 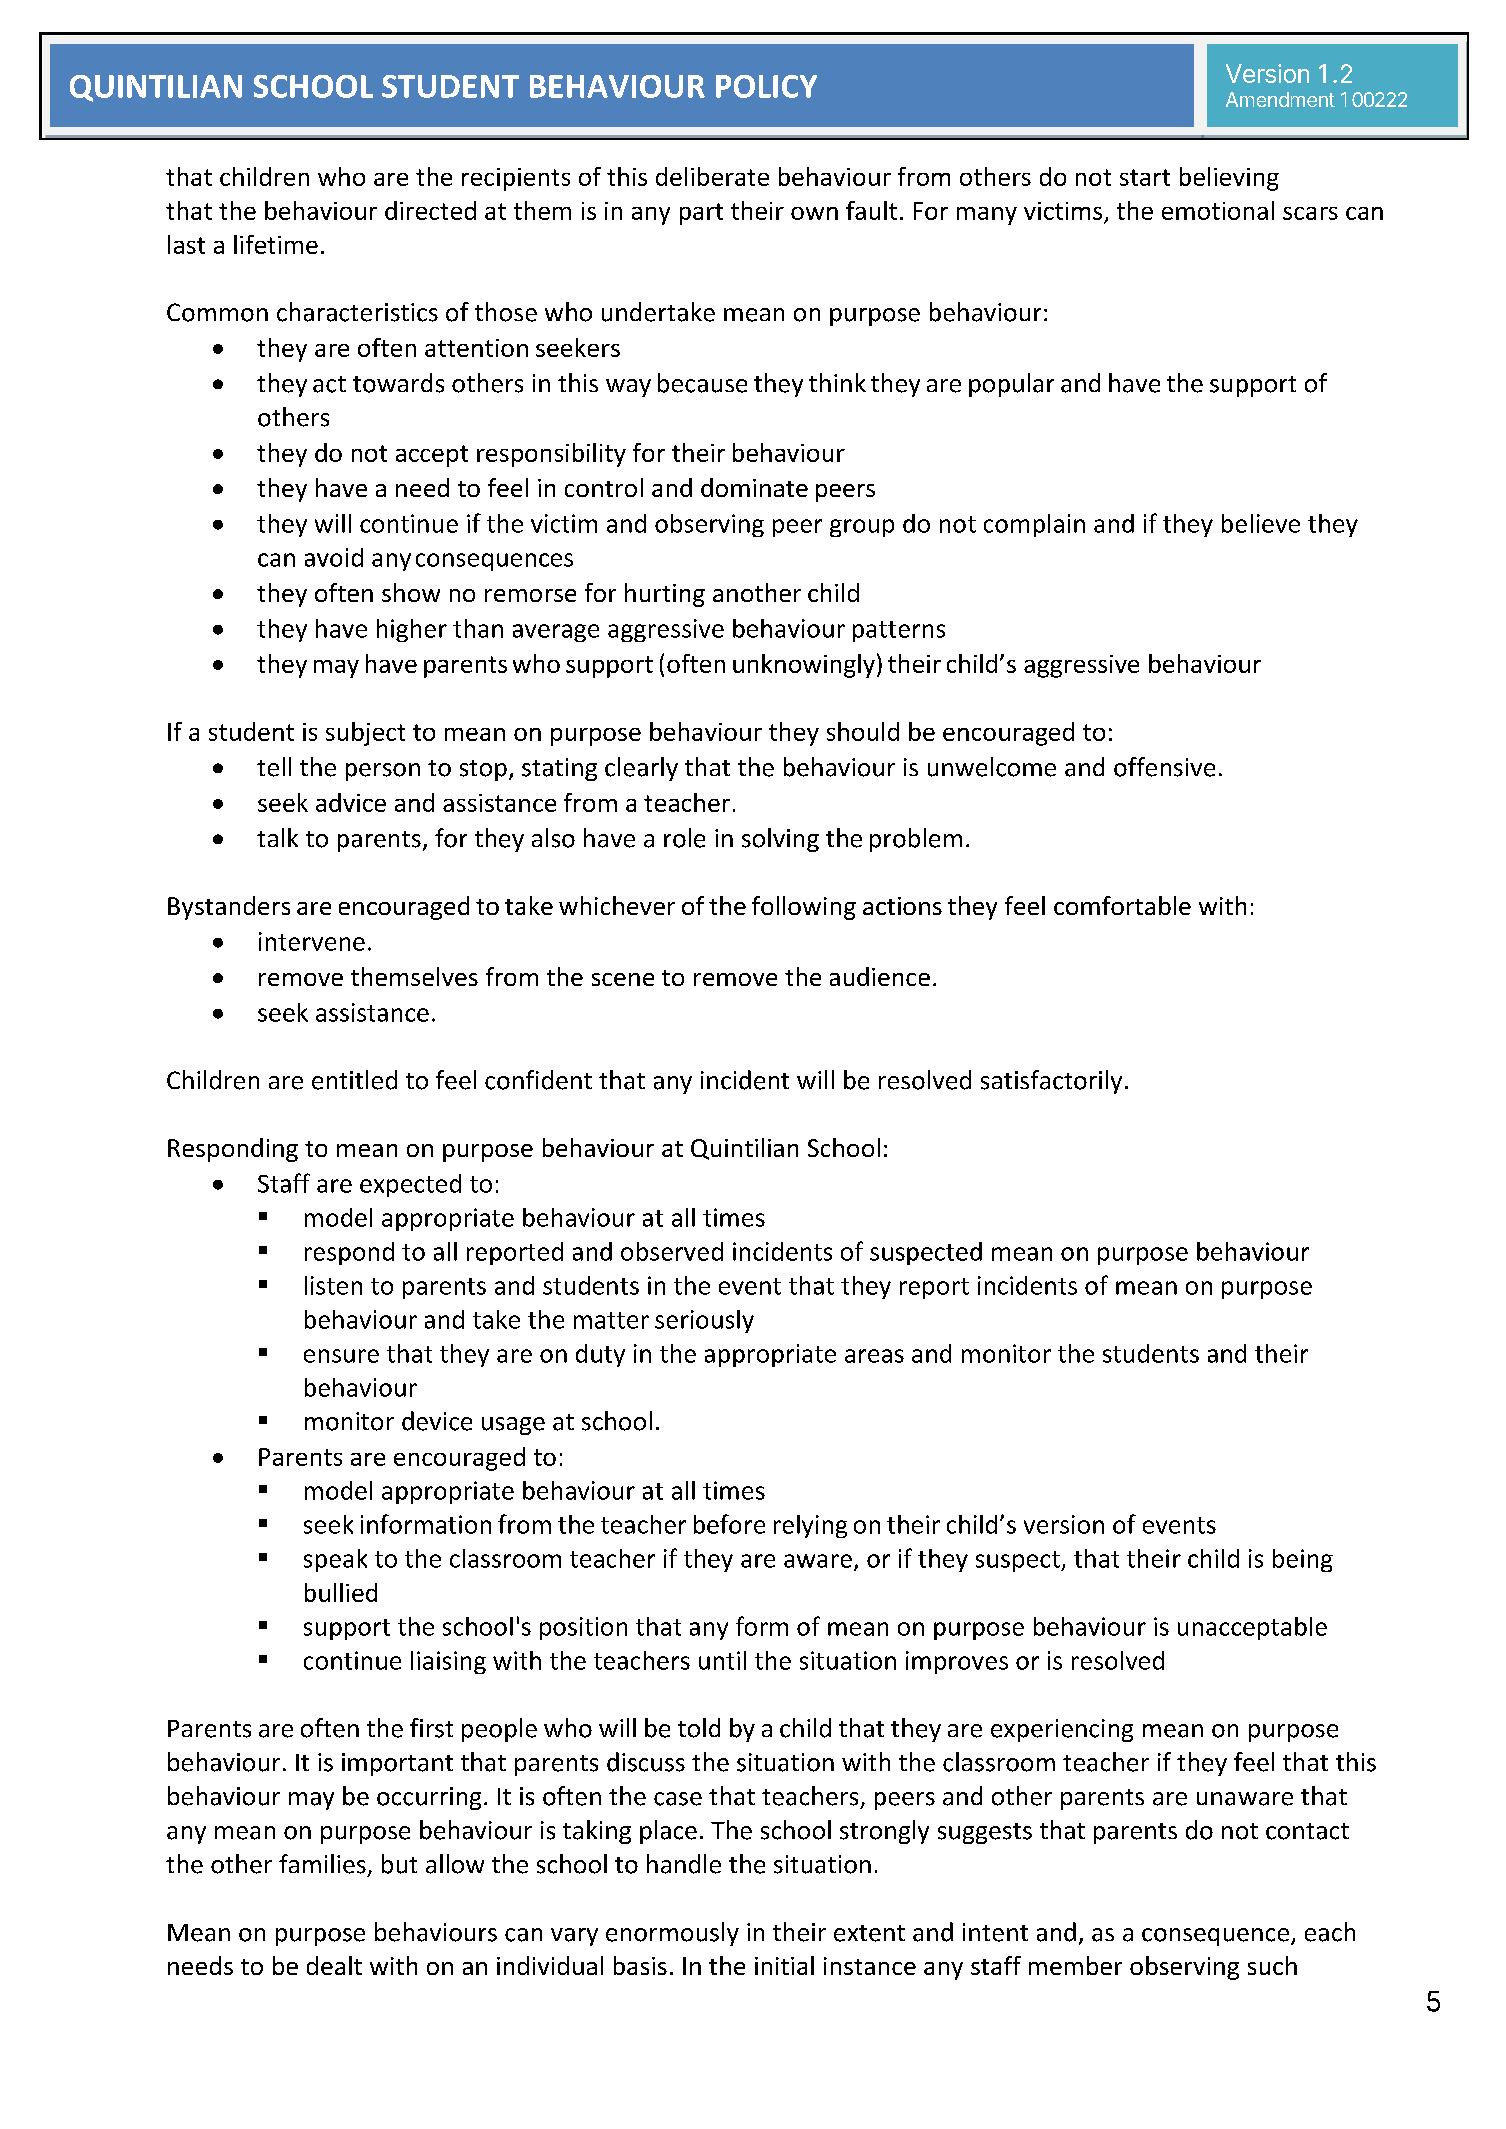 I want to click on entitled, so click(x=354, y=1080).
